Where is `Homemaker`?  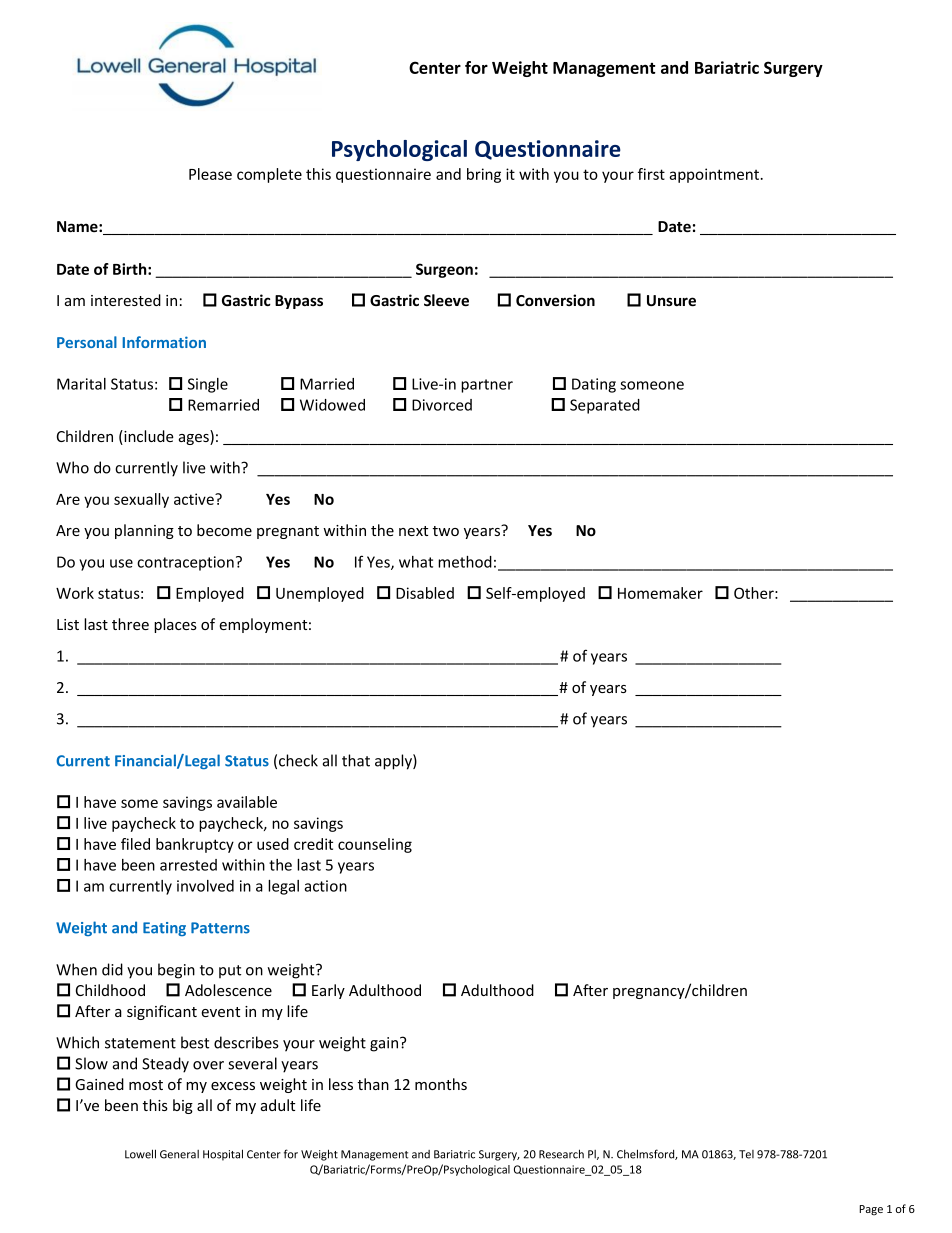
Homemaker is located at coordinates (660, 593).
